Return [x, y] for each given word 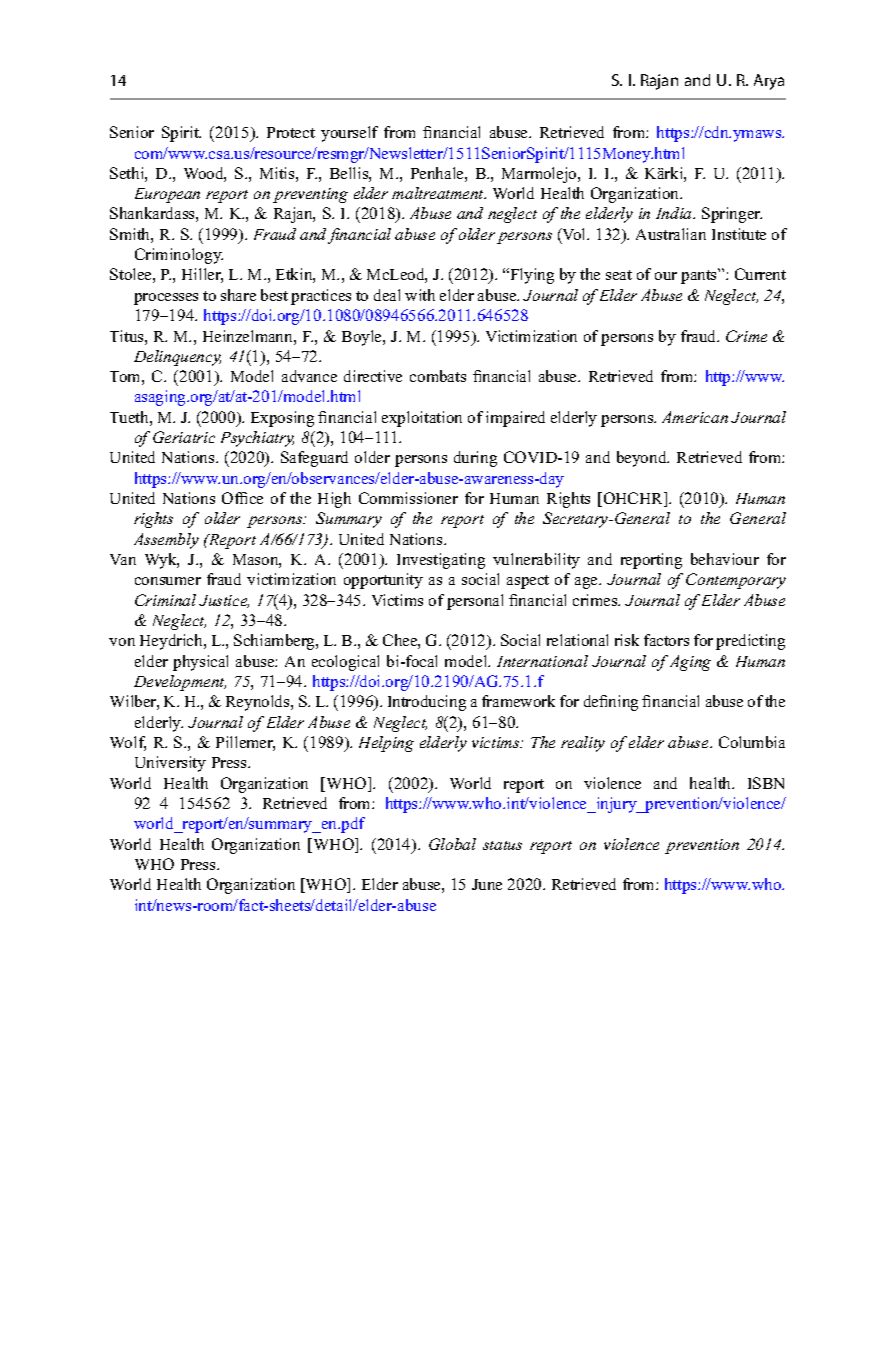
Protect [291, 132]
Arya [769, 82]
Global [452, 844]
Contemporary [736, 581]
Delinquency [177, 358]
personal [475, 602]
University [170, 764]
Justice [224, 601]
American [695, 417]
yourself [349, 134]
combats [438, 376]
